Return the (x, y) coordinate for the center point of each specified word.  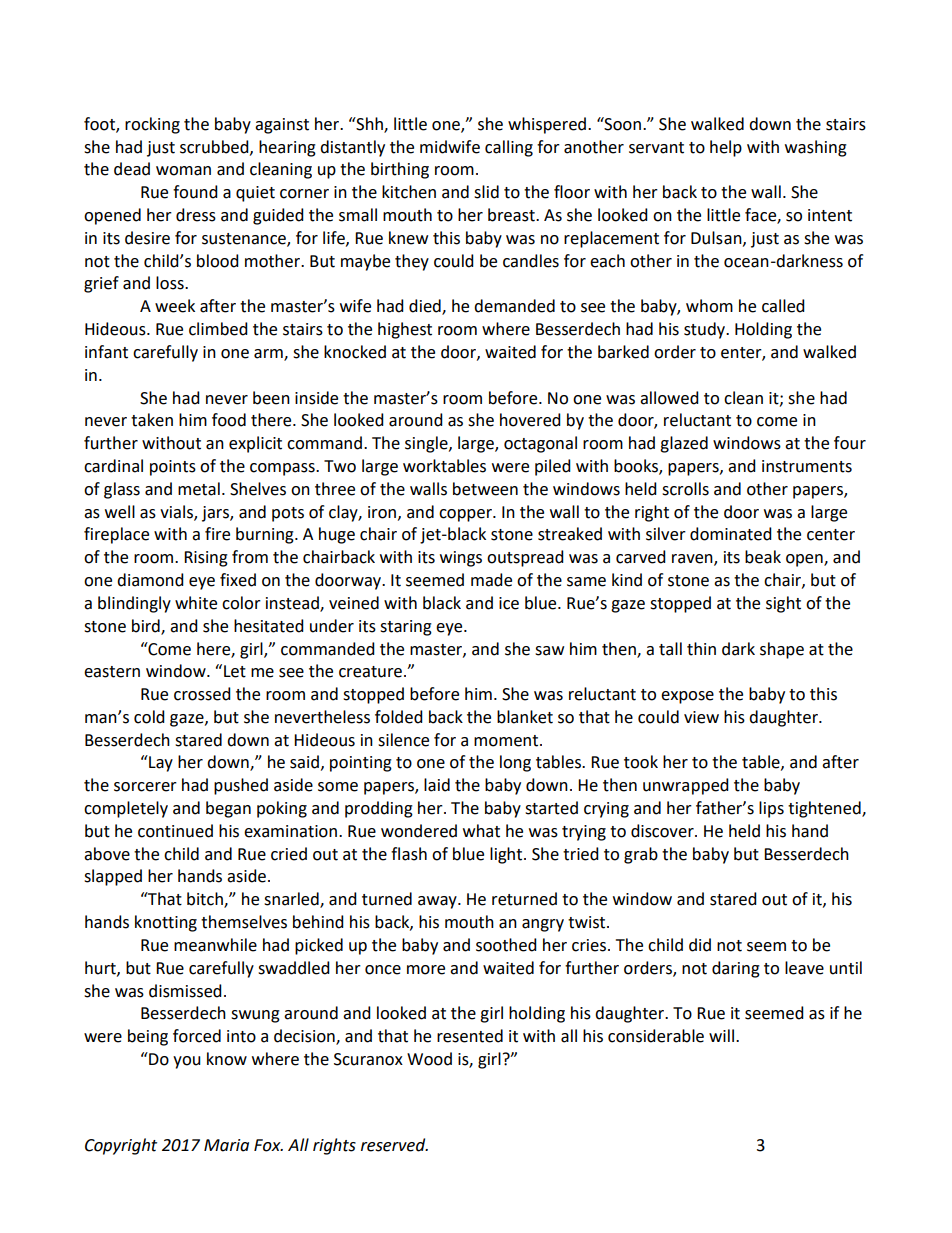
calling (509, 148)
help (726, 148)
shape (782, 650)
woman (183, 171)
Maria (226, 1145)
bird (147, 626)
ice (509, 603)
